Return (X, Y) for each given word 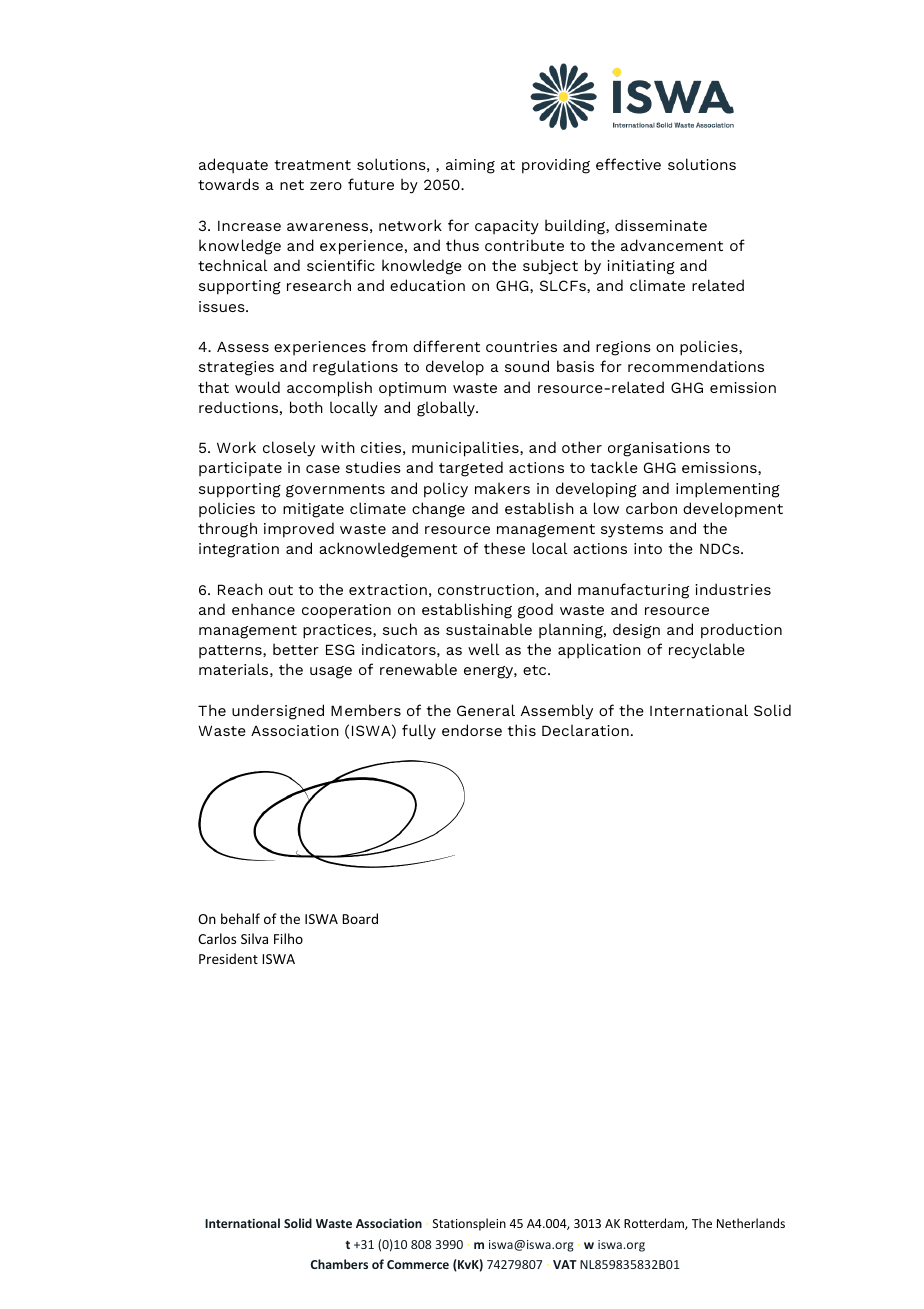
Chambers (339, 1264)
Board (360, 918)
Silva (254, 938)
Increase (249, 226)
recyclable (707, 651)
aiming (470, 166)
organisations (659, 449)
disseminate (661, 225)
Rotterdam (655, 1224)
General (486, 710)
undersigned (278, 712)
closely (289, 449)
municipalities (466, 449)
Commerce (418, 1264)
